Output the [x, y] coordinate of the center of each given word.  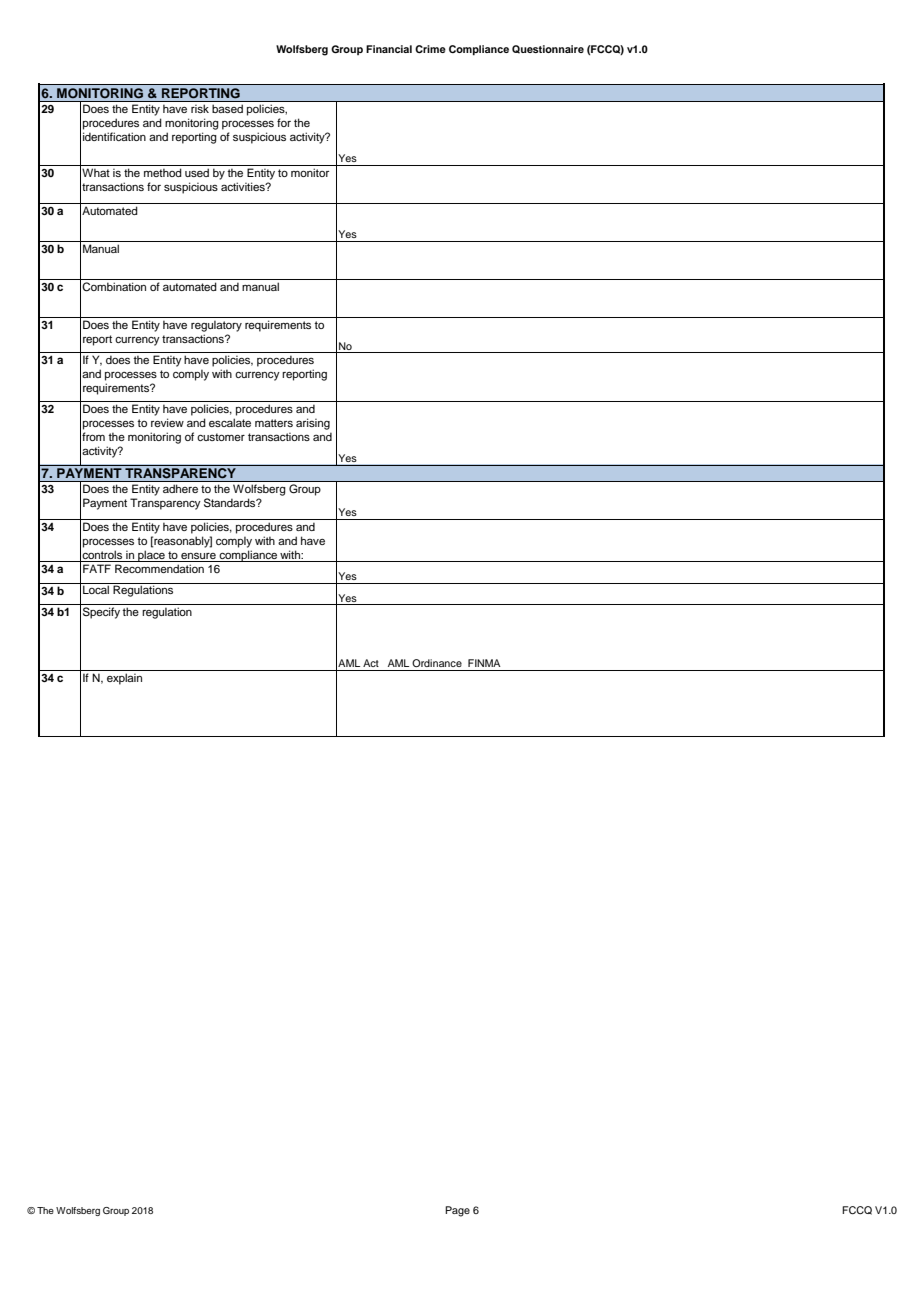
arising [313, 424]
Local [96, 589]
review [167, 422]
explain [124, 679]
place [151, 556]
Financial [389, 49]
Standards [231, 503]
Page [457, 1211]
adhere [180, 489]
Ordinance [437, 663]
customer [221, 437]
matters [274, 423]
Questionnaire [548, 49]
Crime [430, 49]
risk [200, 109]
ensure [198, 555]
